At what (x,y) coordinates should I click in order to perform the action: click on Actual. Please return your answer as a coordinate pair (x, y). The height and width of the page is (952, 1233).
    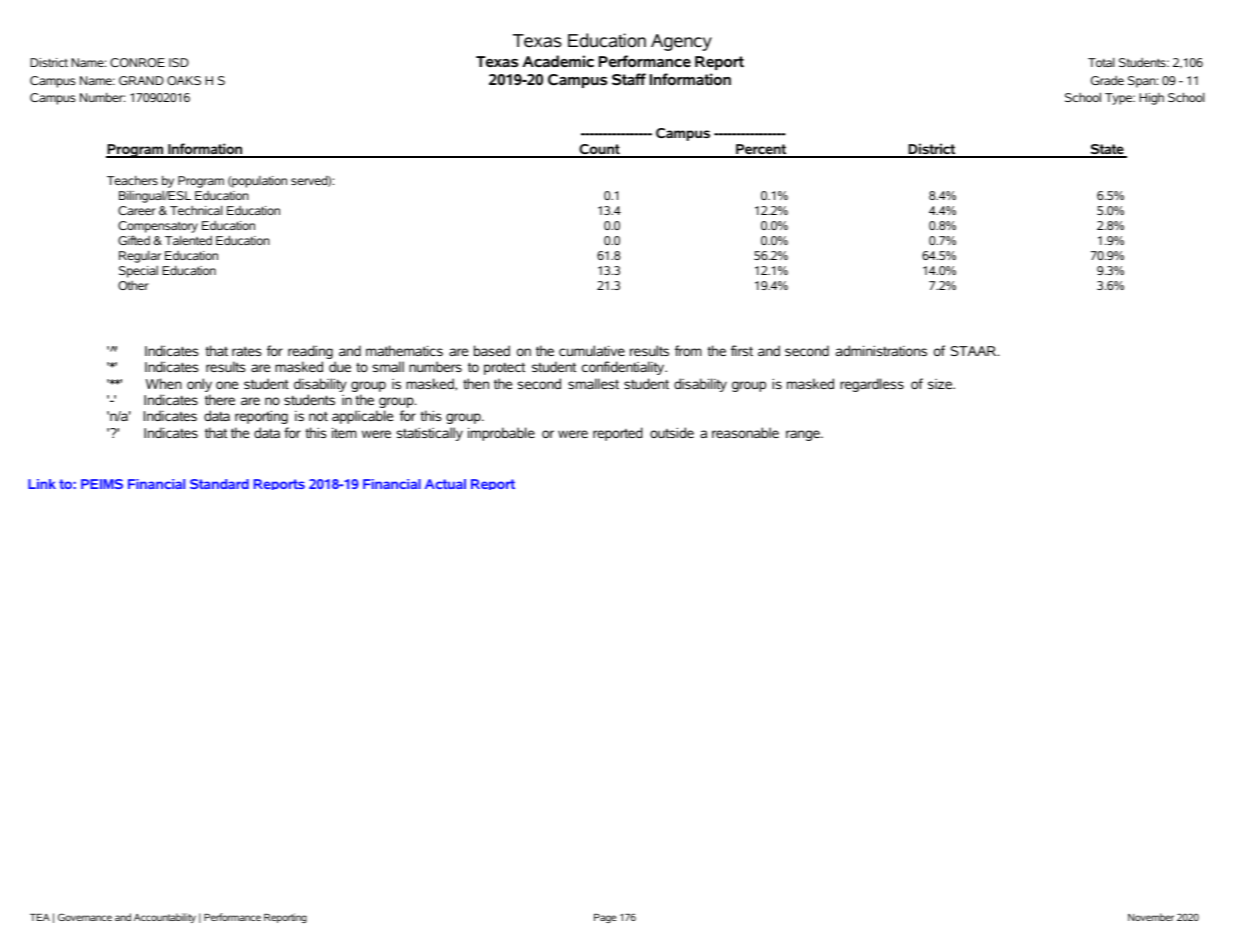
    Looking at the image, I should click on (445, 484).
